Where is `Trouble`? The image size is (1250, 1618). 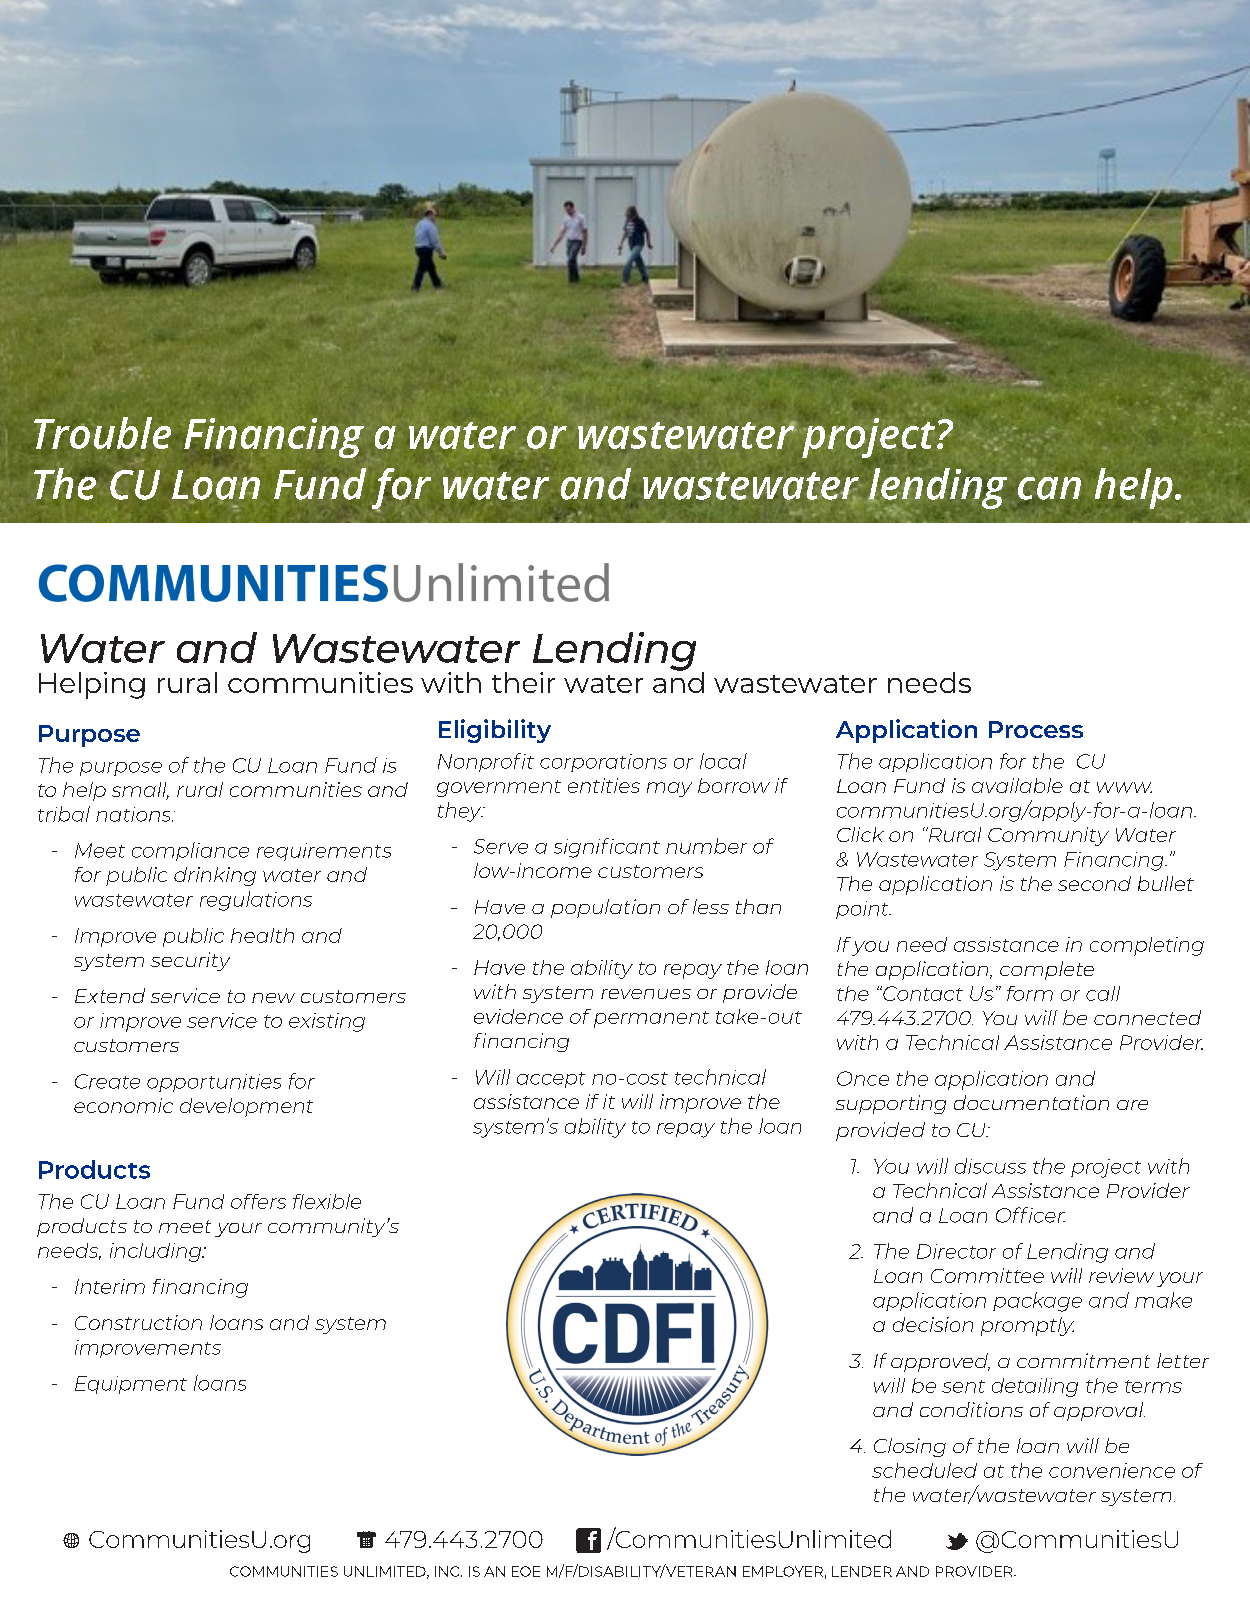 Trouble is located at coordinates (102, 433).
